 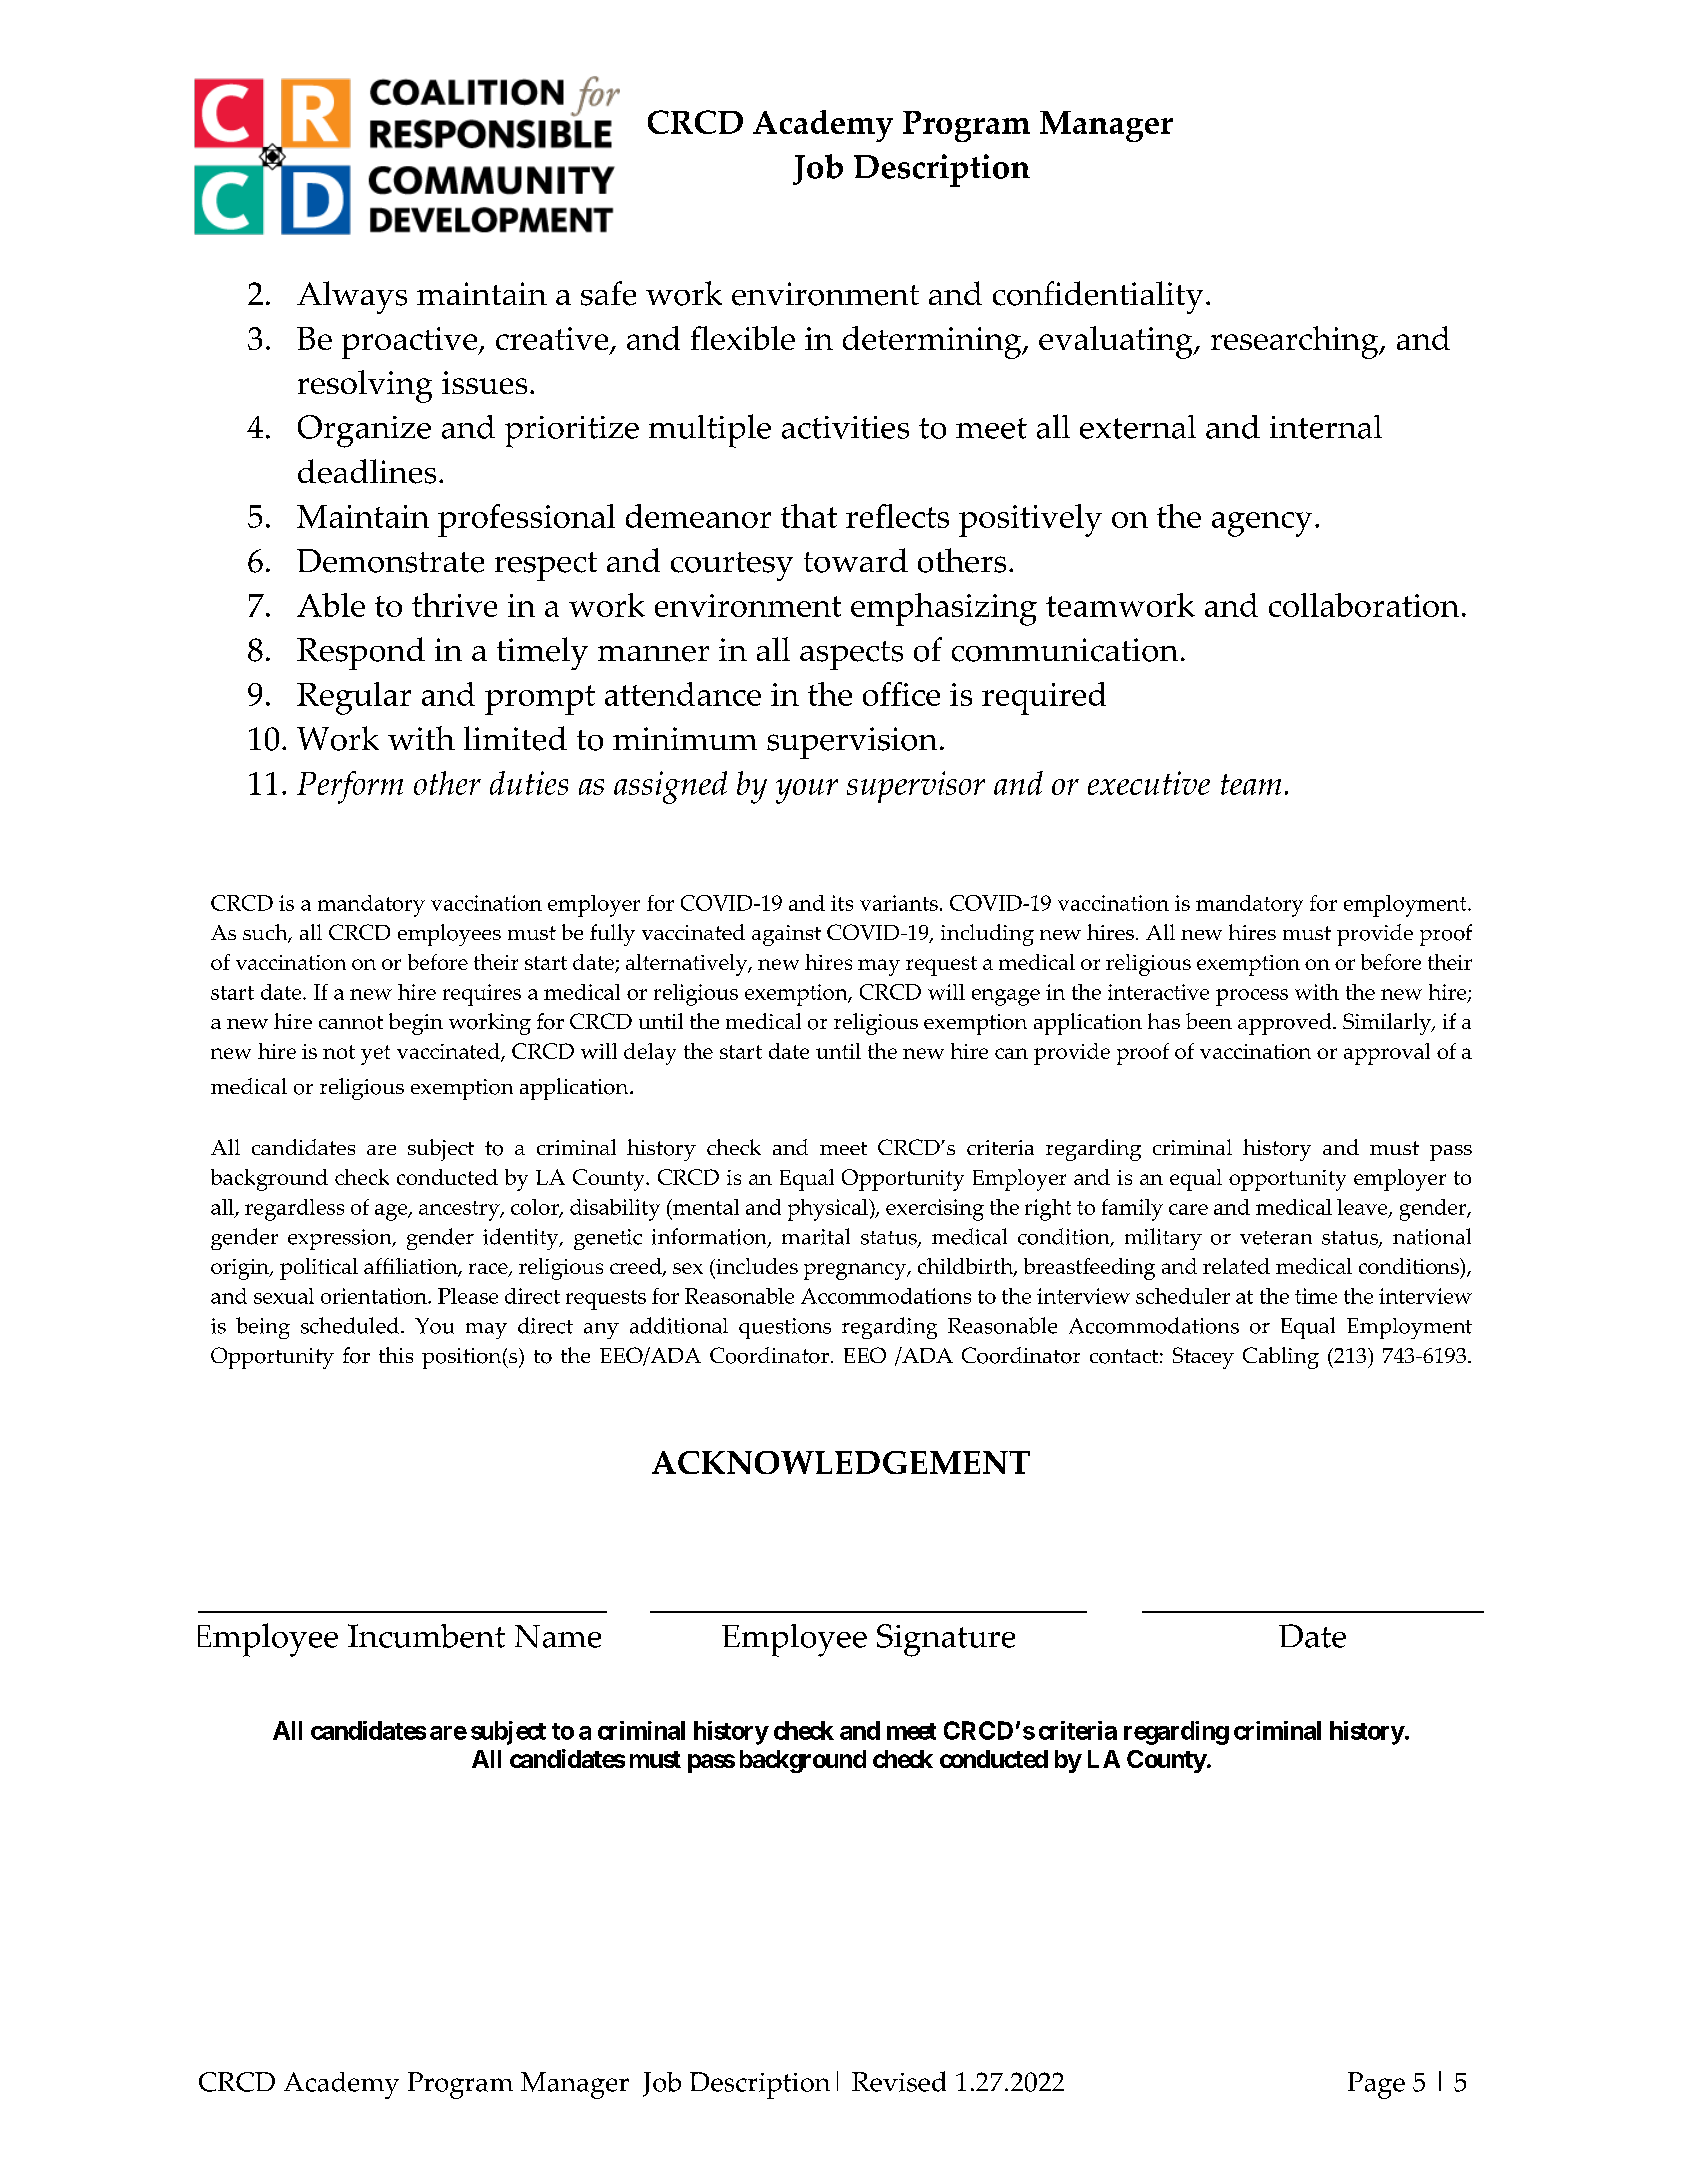 I want to click on researching, so click(x=1296, y=342).
